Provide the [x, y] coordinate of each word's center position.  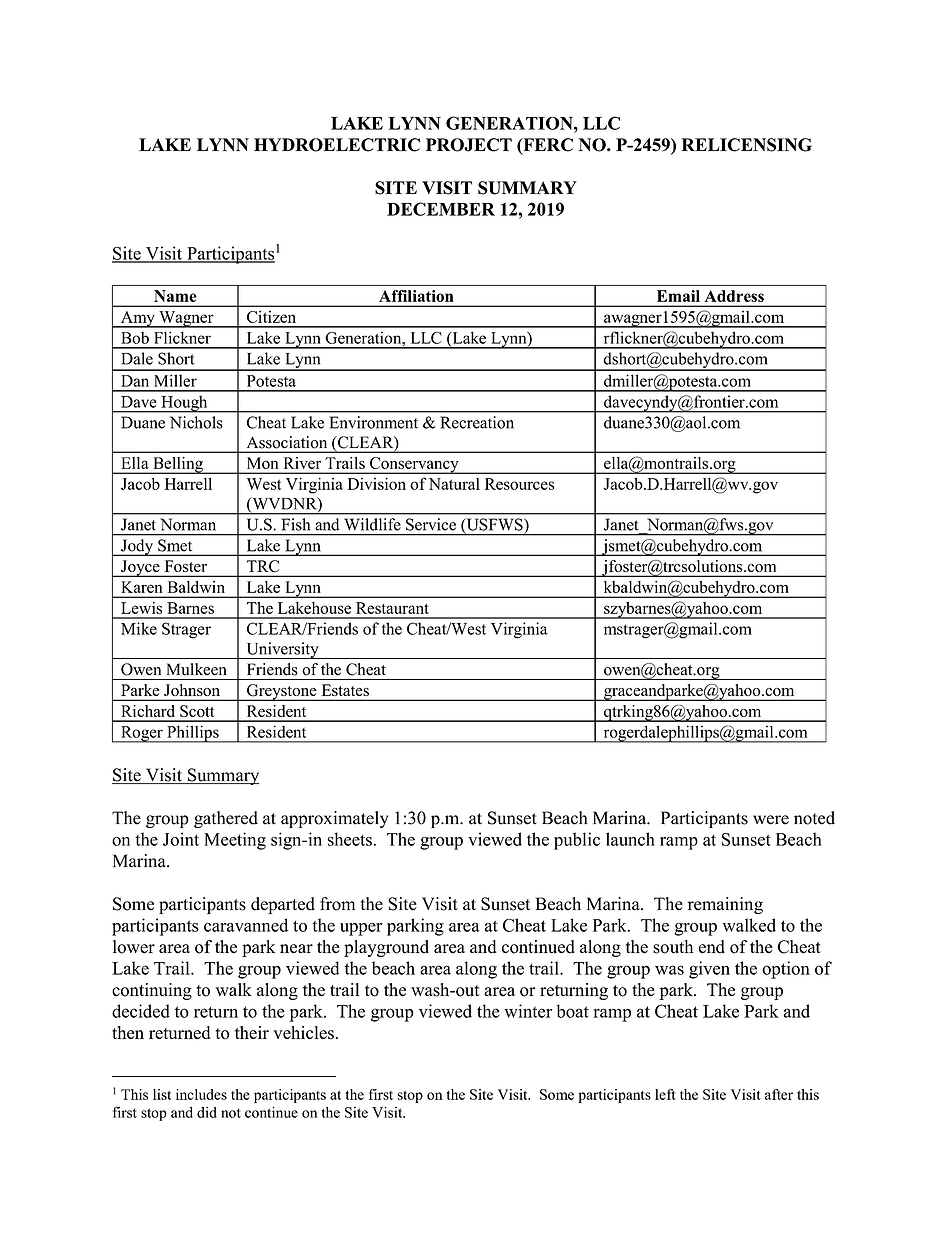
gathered [226, 819]
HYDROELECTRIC [337, 145]
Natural [454, 484]
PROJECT [469, 145]
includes [201, 1094]
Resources [519, 484]
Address [734, 296]
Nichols [196, 422]
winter [528, 1011]
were [771, 820]
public [577, 841]
